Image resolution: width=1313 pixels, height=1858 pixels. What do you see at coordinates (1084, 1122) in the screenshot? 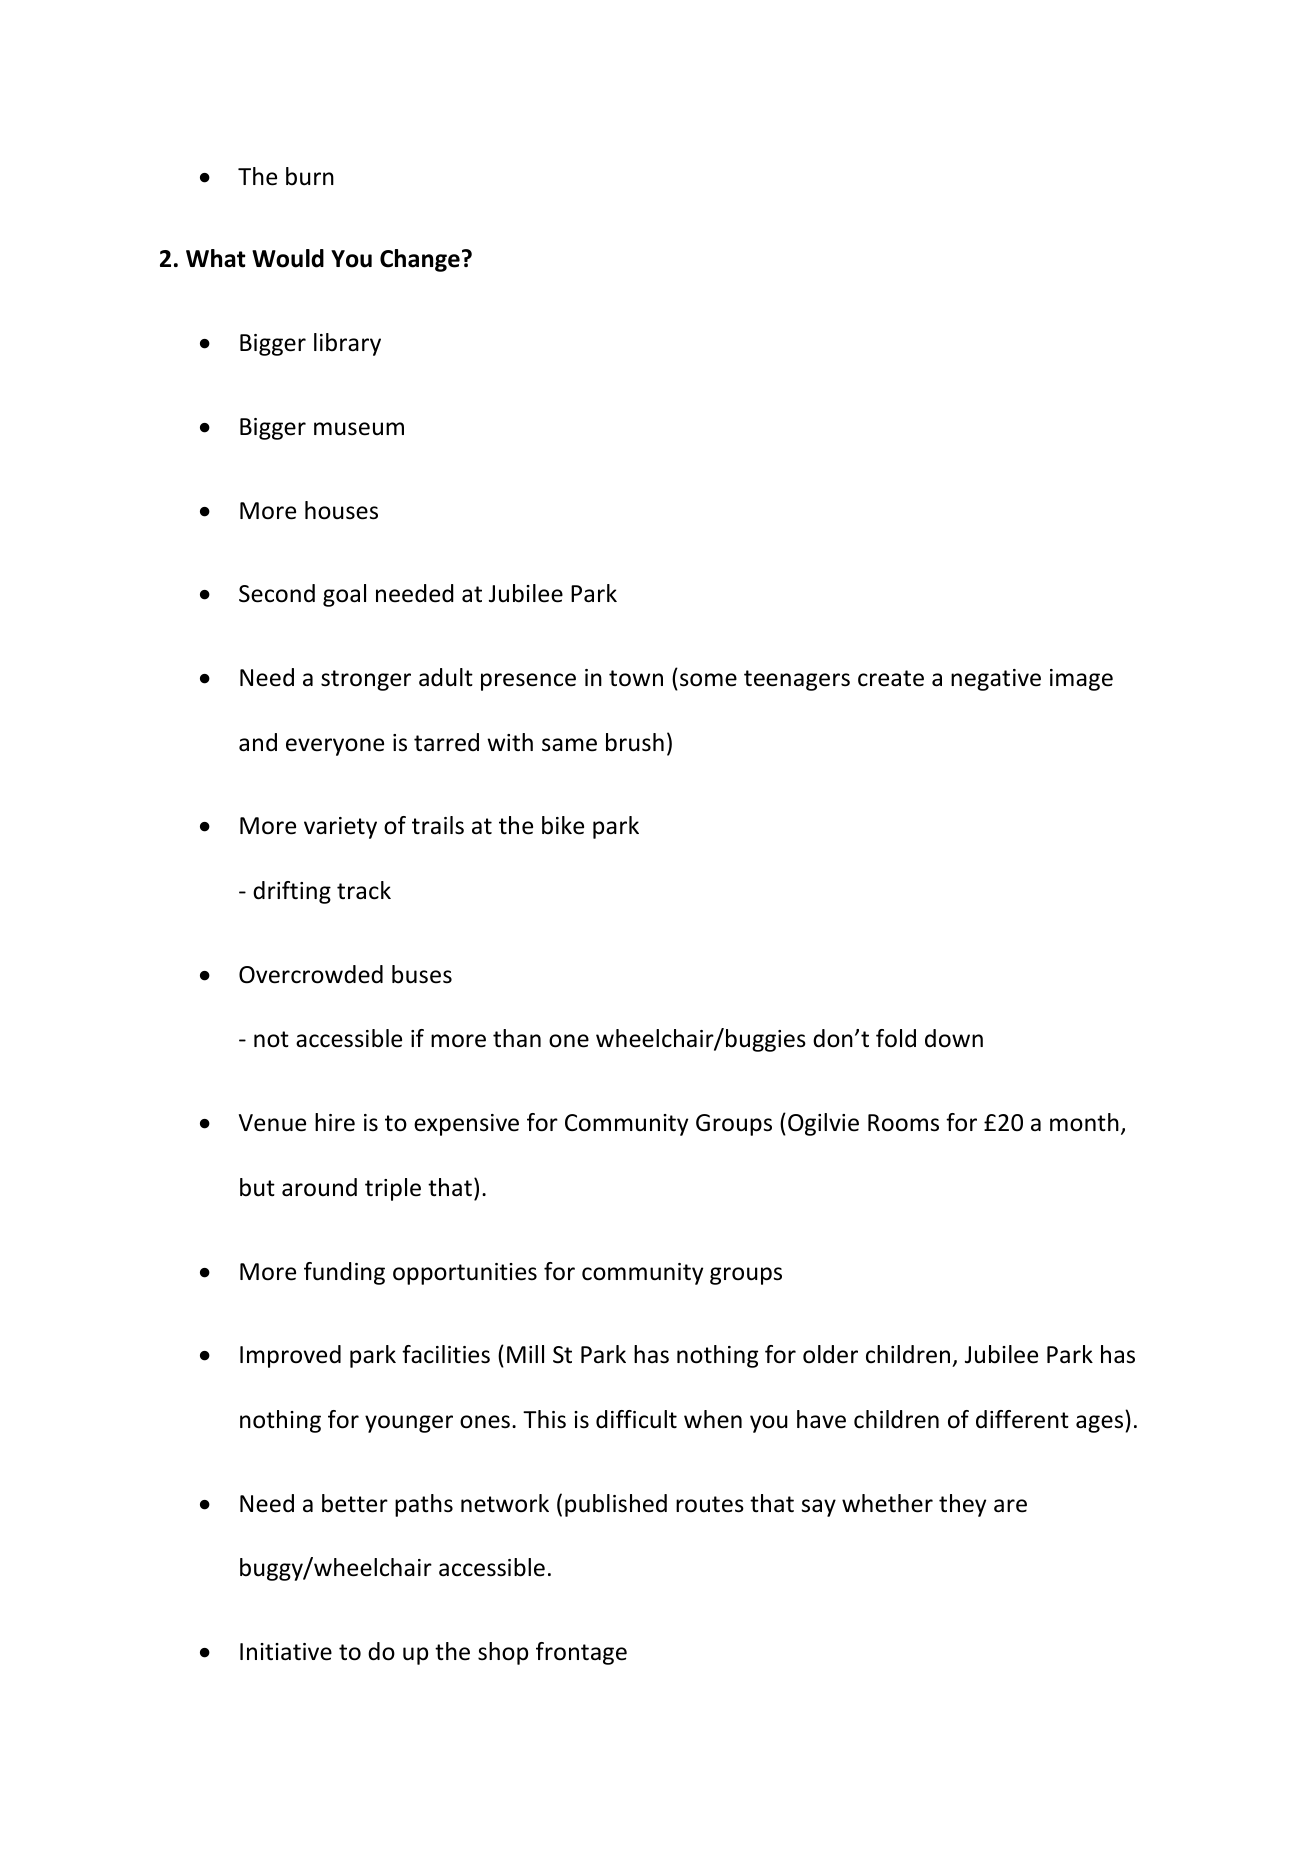
I see `month` at bounding box center [1084, 1122].
